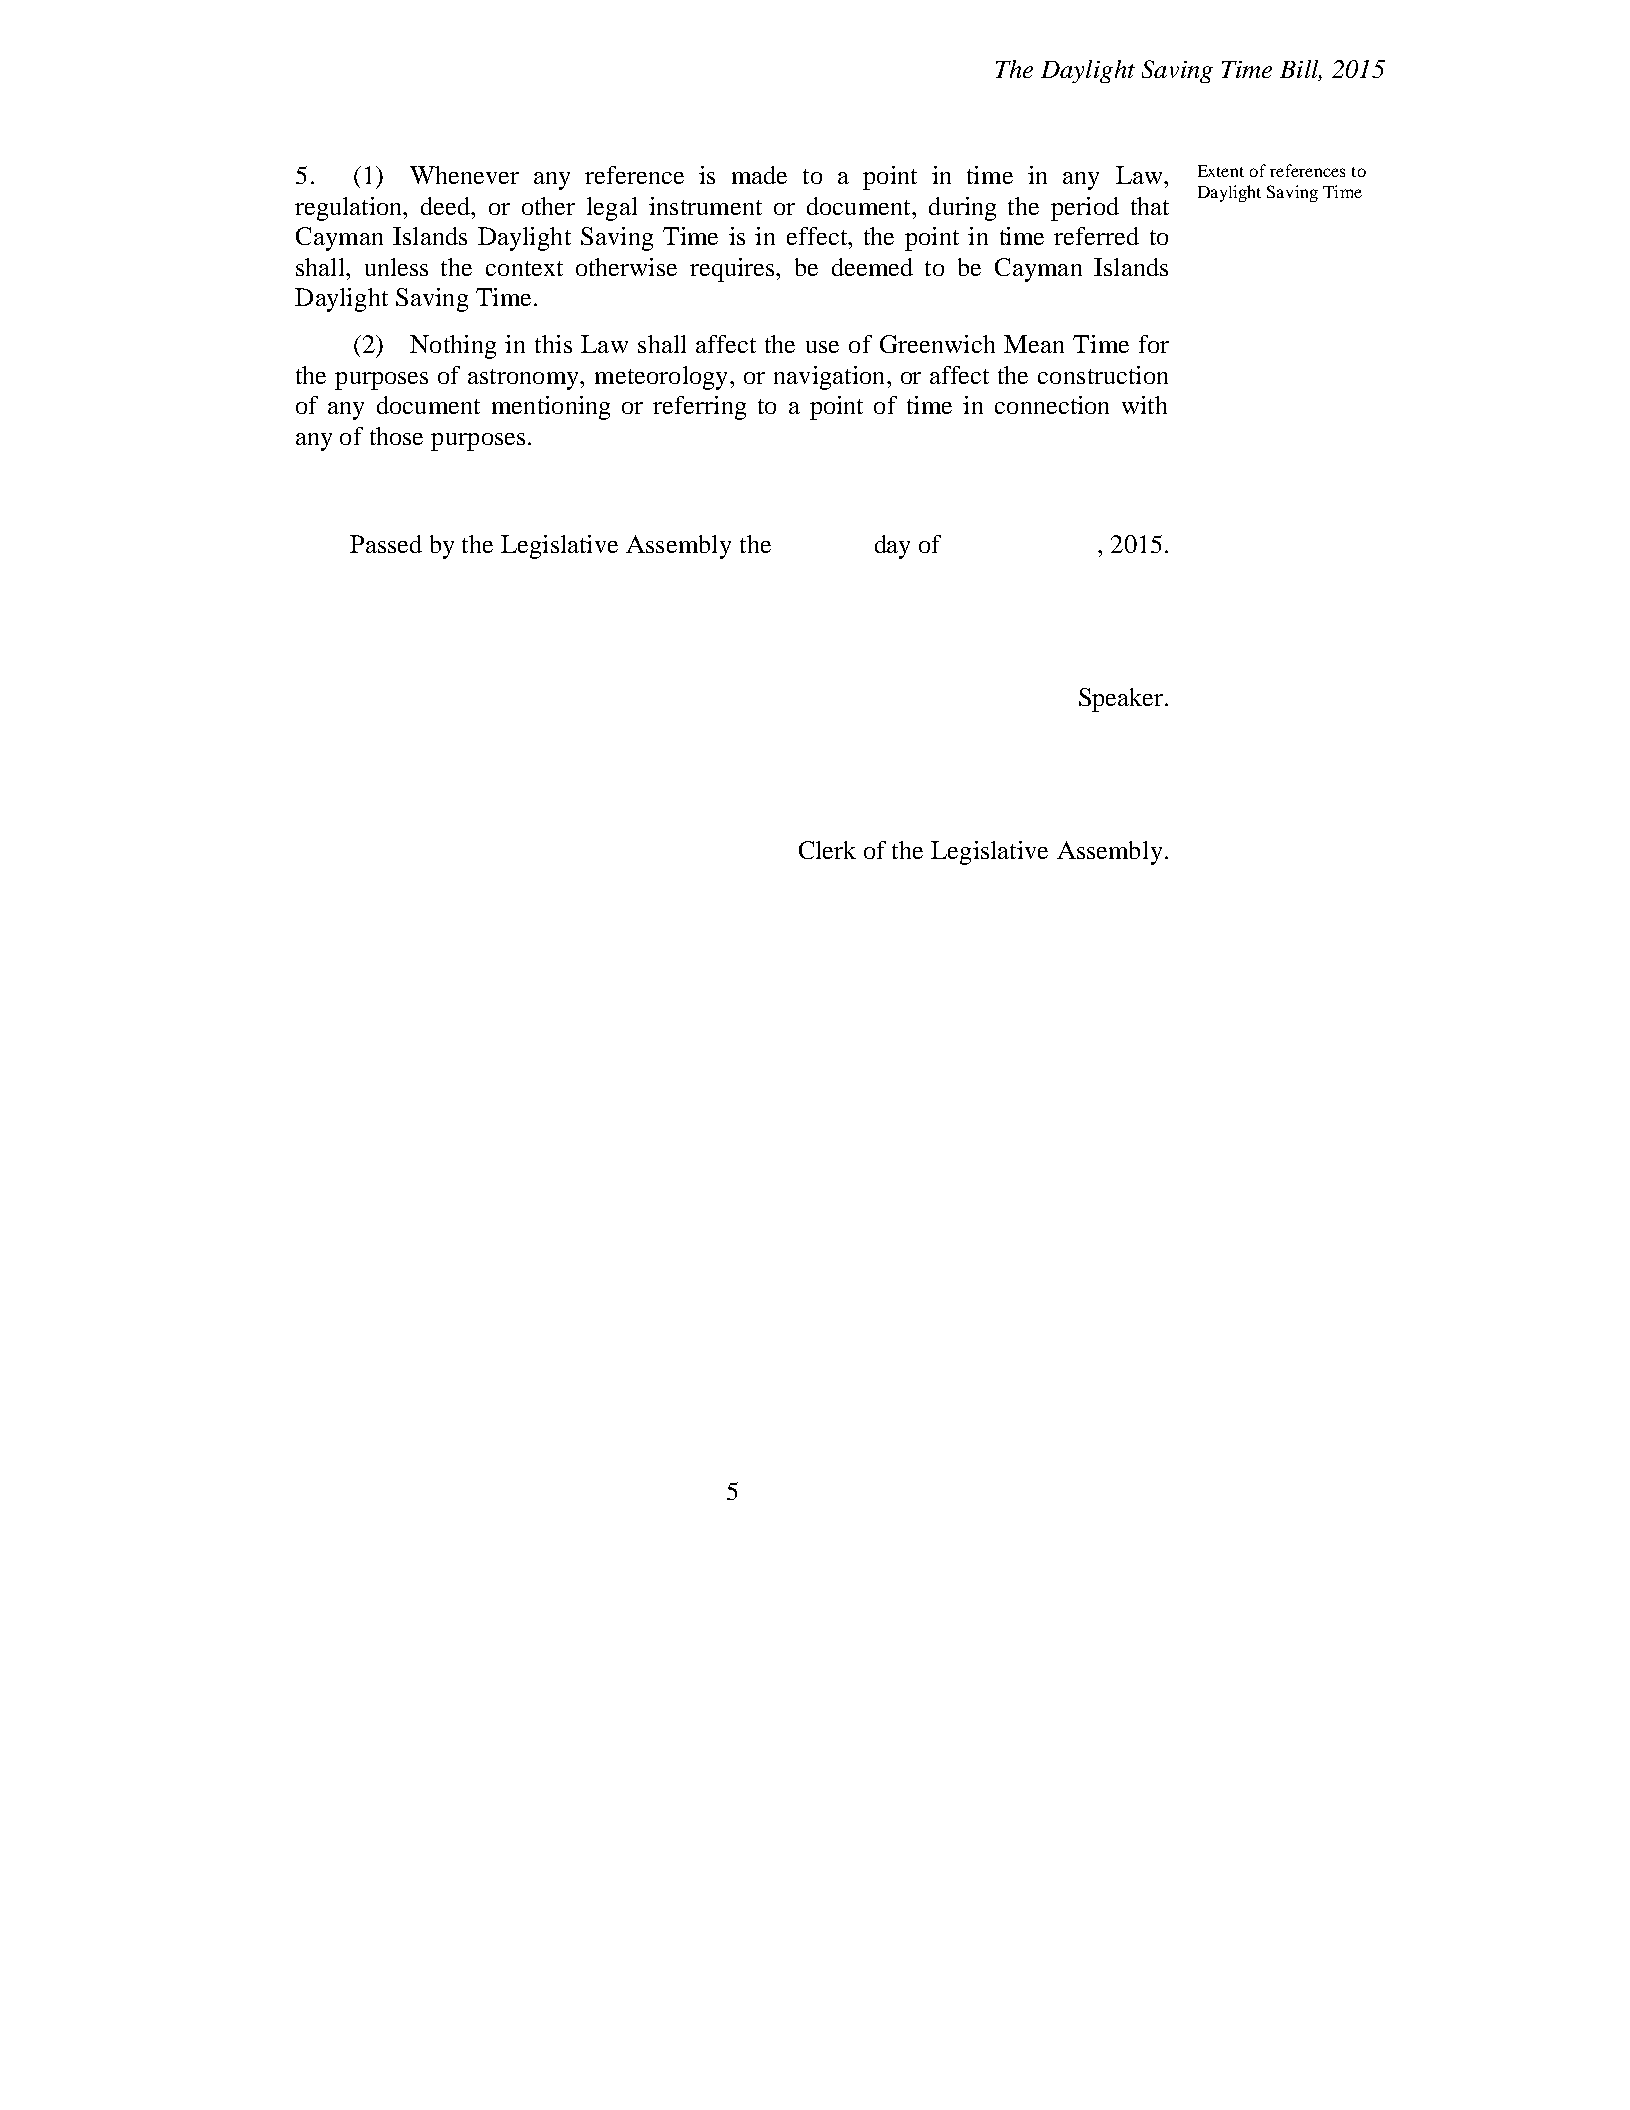 The width and height of the image is (1630, 2110). What do you see at coordinates (822, 347) in the image?
I see `use` at bounding box center [822, 347].
